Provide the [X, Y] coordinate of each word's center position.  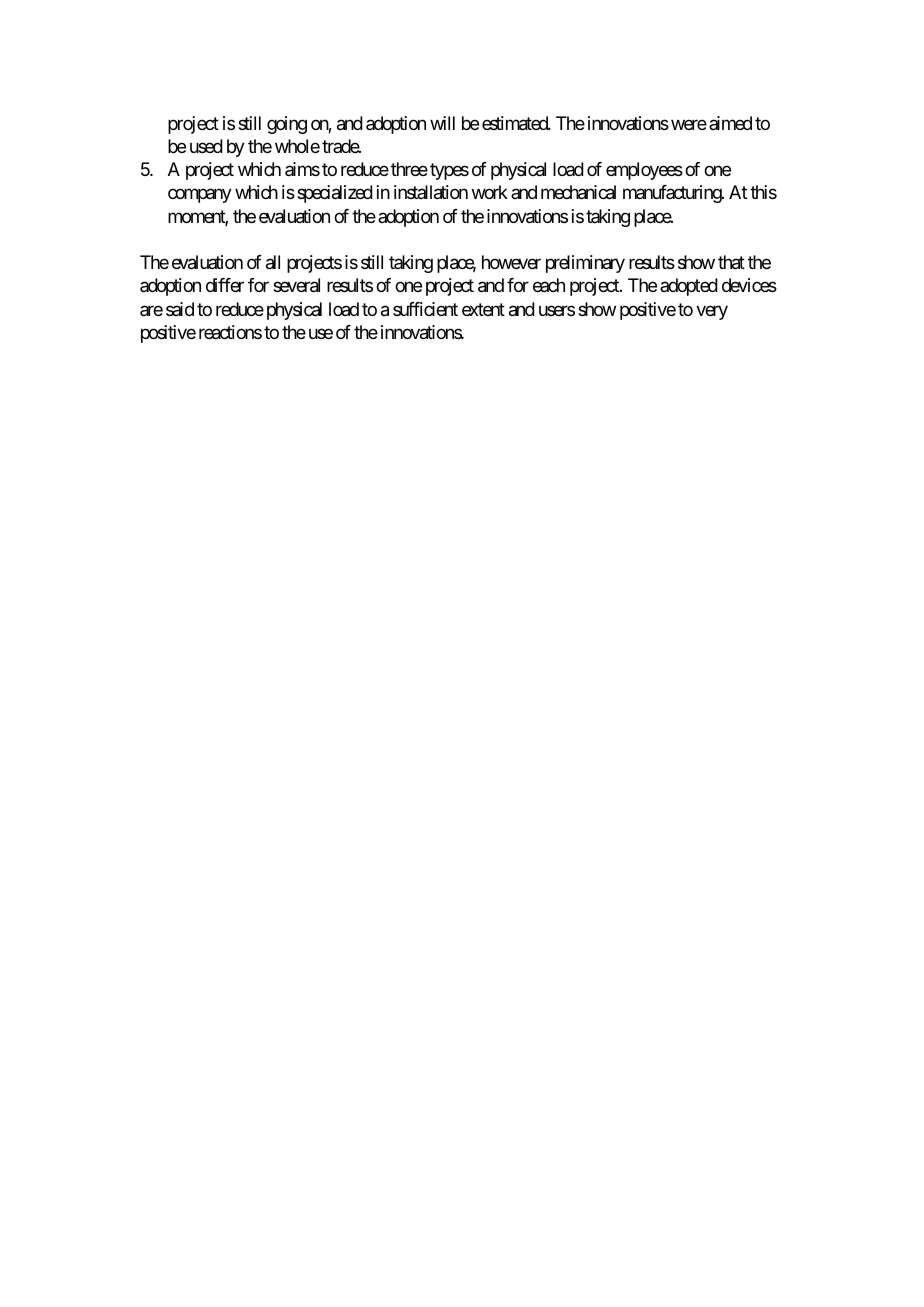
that [731, 262]
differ [225, 285]
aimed [730, 123]
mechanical [578, 192]
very [712, 312]
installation [431, 192]
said [180, 309]
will [442, 123]
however [511, 262]
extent [483, 309]
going [287, 125]
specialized [335, 194]
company [200, 196]
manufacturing [673, 194]
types [449, 171]
